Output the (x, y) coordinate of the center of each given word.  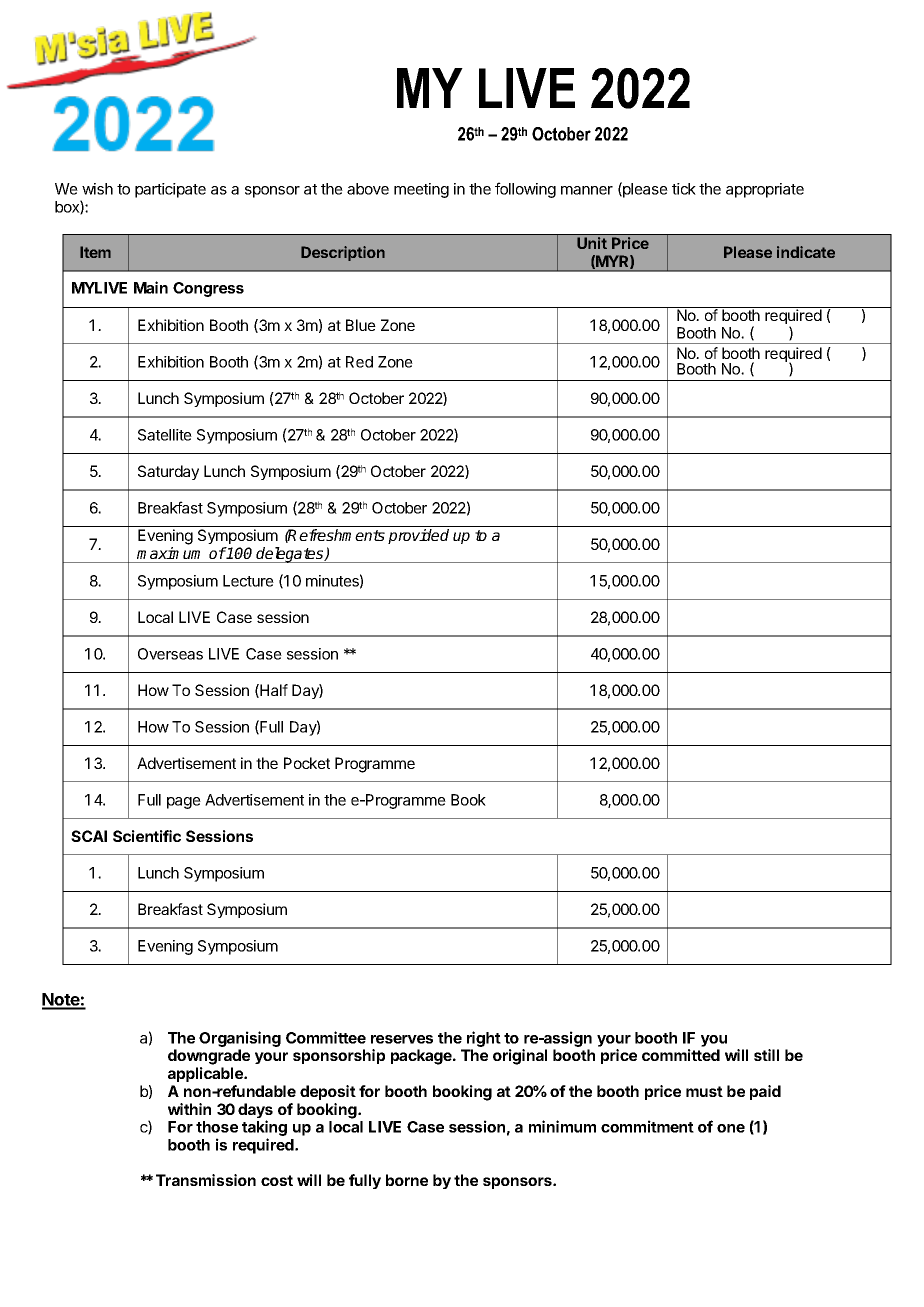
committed (681, 1055)
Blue (361, 325)
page (184, 803)
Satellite (165, 435)
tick (684, 189)
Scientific (147, 836)
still (766, 1055)
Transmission (206, 1180)
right (484, 1039)
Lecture (248, 581)
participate (170, 190)
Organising (240, 1039)
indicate (806, 252)
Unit (592, 243)
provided (418, 536)
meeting (421, 190)
